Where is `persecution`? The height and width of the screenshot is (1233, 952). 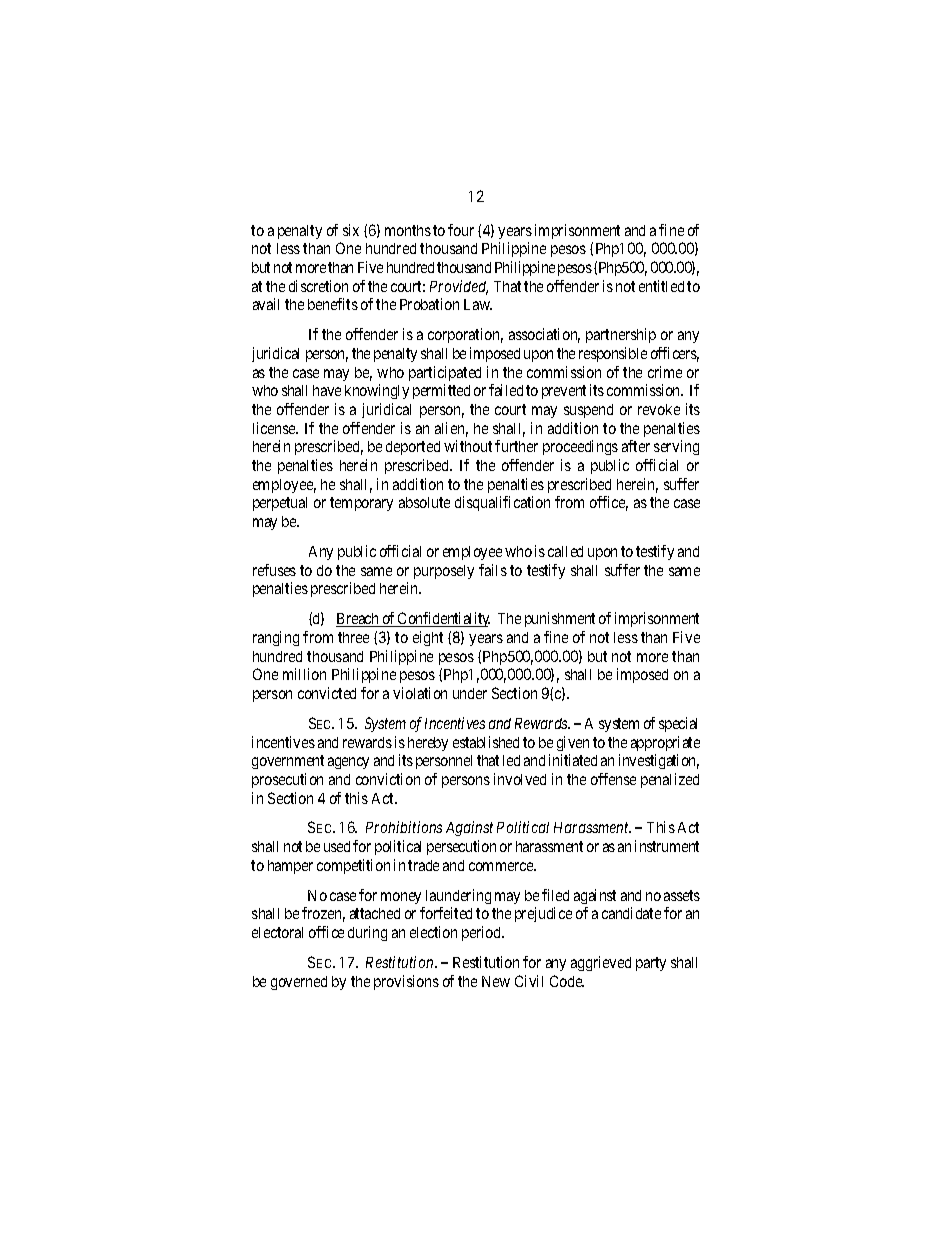 persecution is located at coordinates (461, 847).
